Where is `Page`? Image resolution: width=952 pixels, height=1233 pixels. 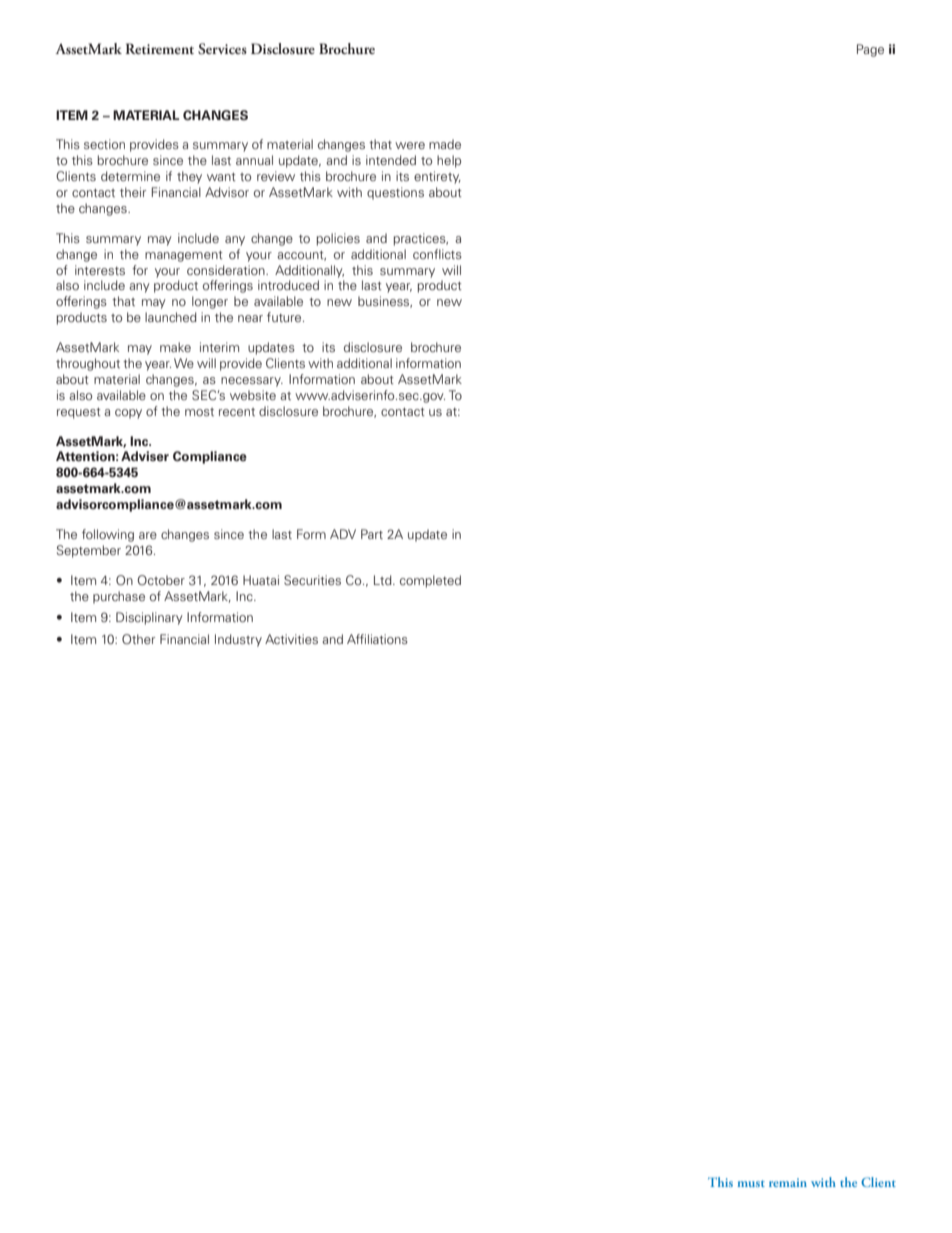 Page is located at coordinates (870, 50).
